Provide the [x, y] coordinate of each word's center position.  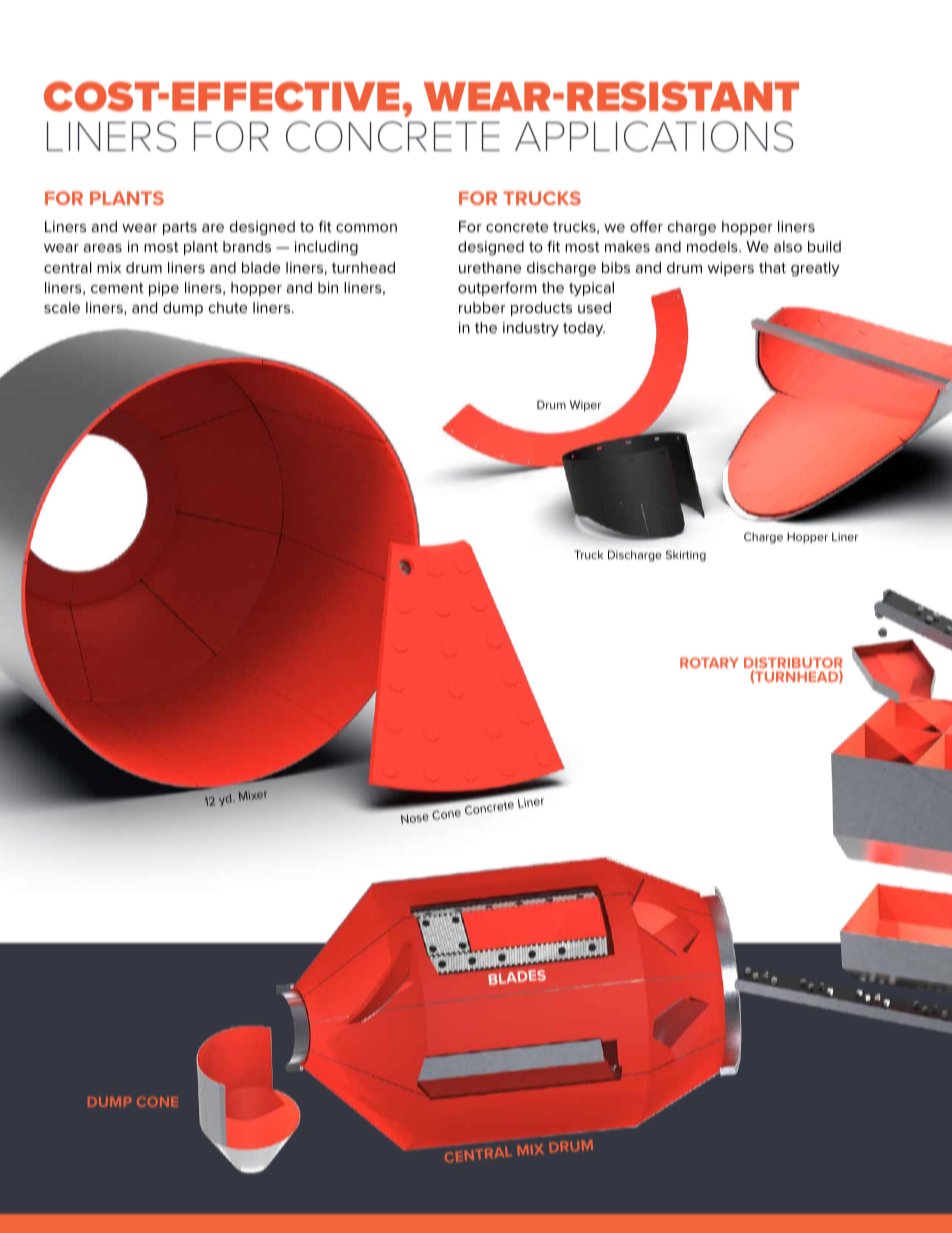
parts [180, 228]
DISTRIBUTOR [793, 664]
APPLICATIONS [654, 136]
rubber [482, 307]
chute [228, 307]
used [594, 307]
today [584, 329]
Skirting [686, 556]
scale [62, 307]
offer [646, 226]
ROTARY [709, 662]
